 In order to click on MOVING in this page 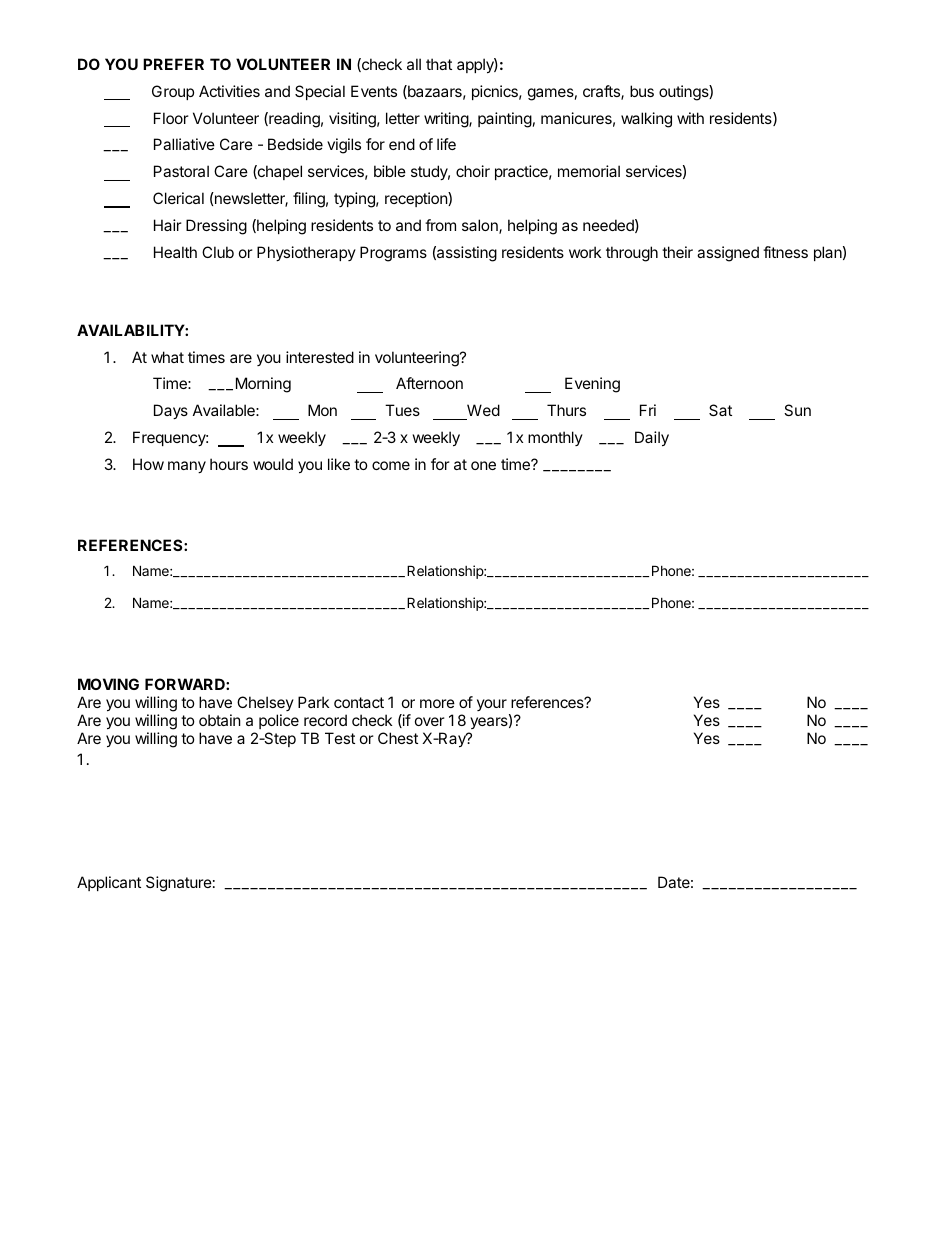, I will do `click(108, 684)`.
